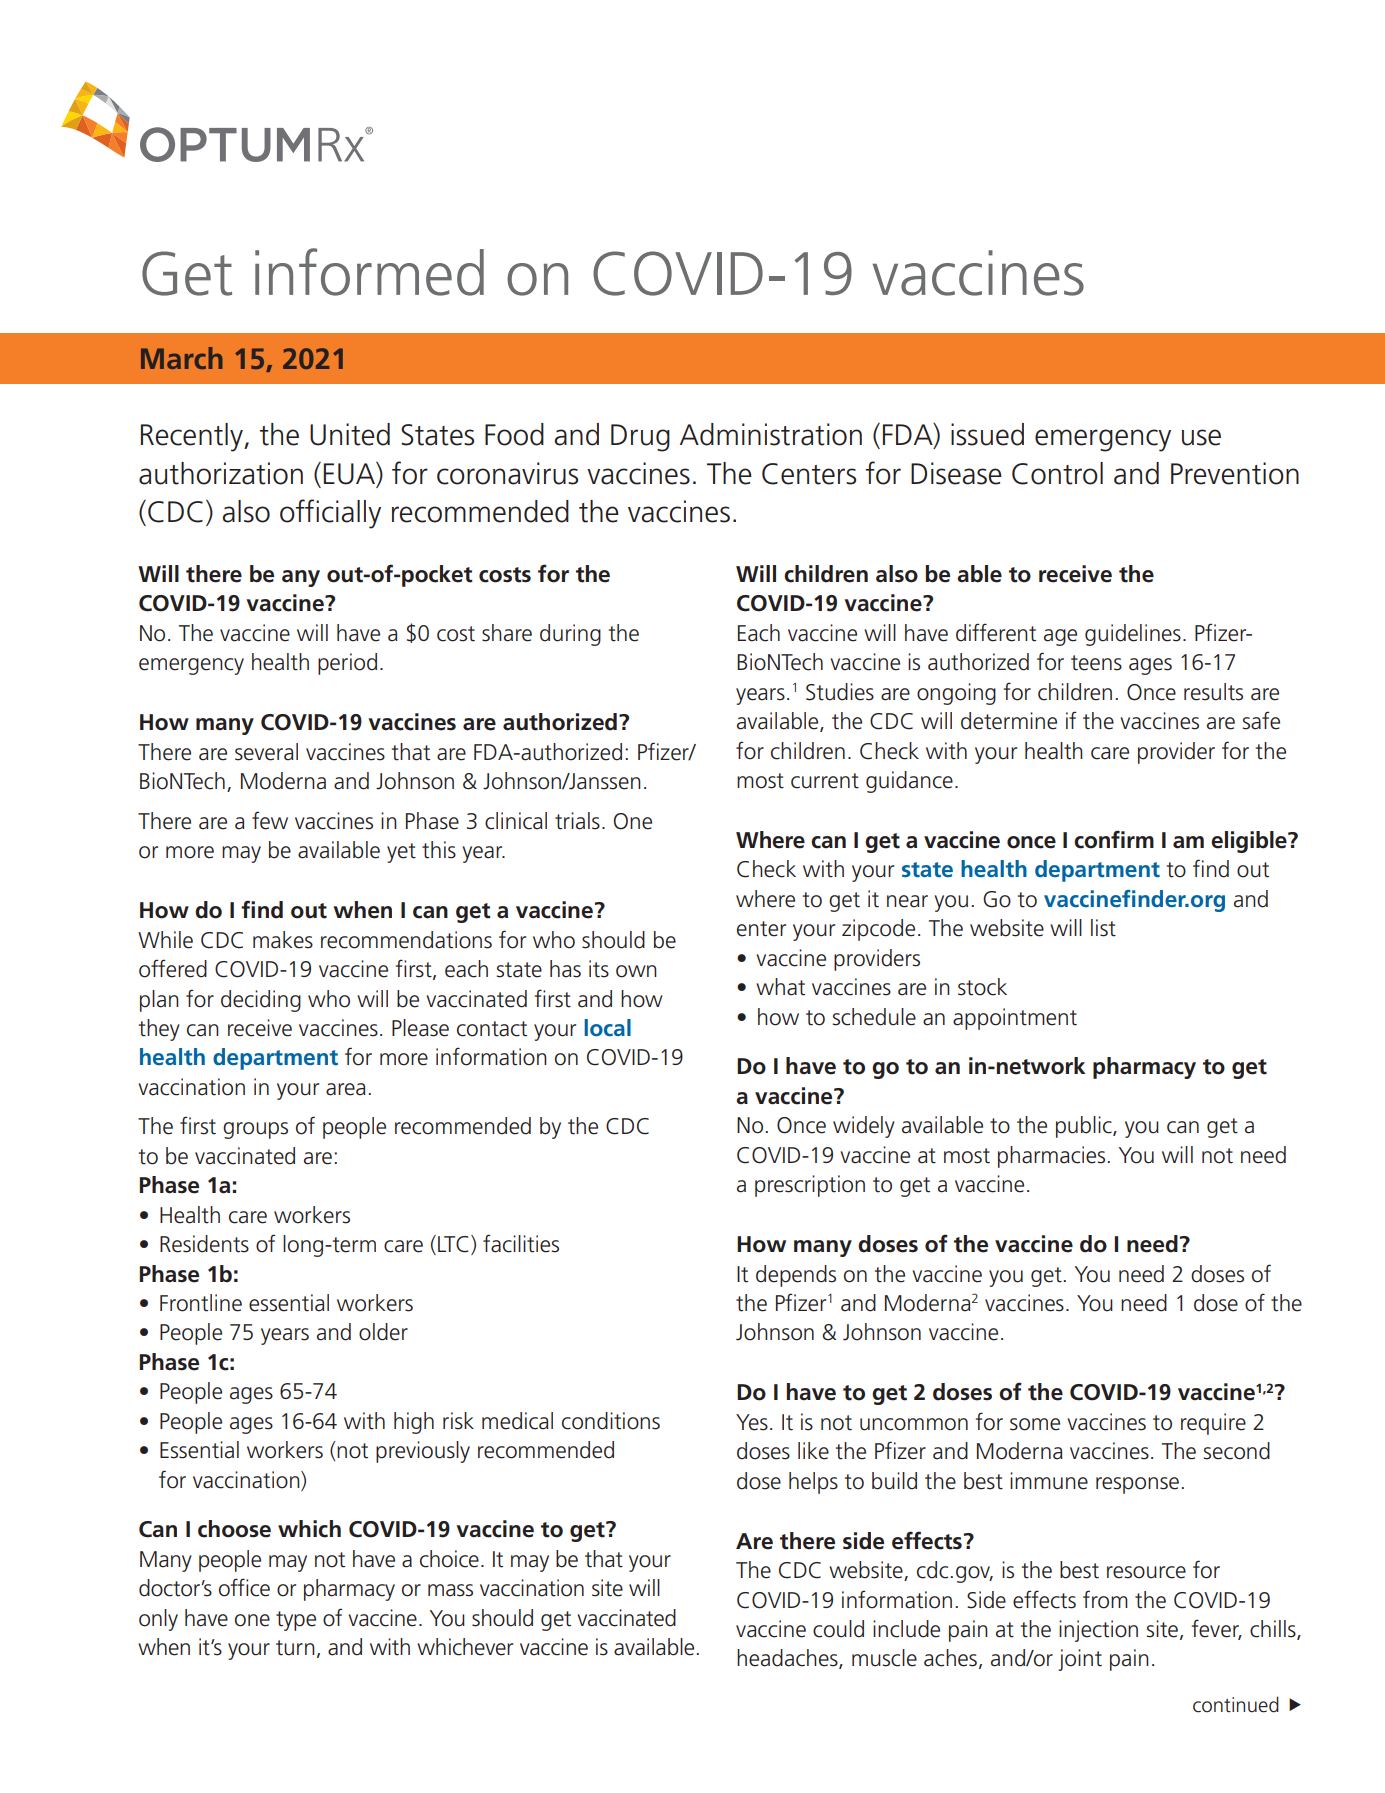  What do you see at coordinates (1080, 1660) in the image?
I see `joint` at bounding box center [1080, 1660].
